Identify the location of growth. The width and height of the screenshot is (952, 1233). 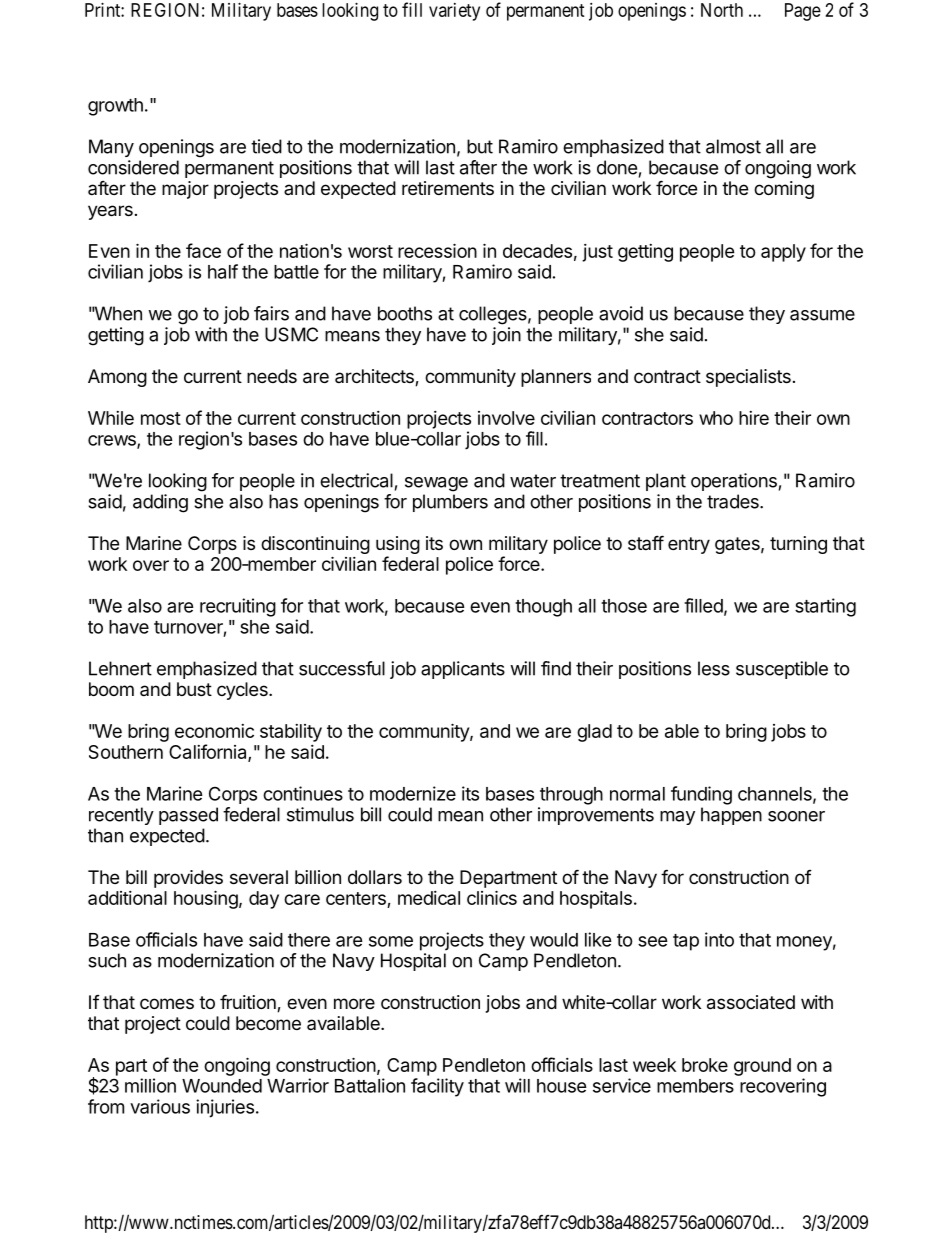
(115, 107).
